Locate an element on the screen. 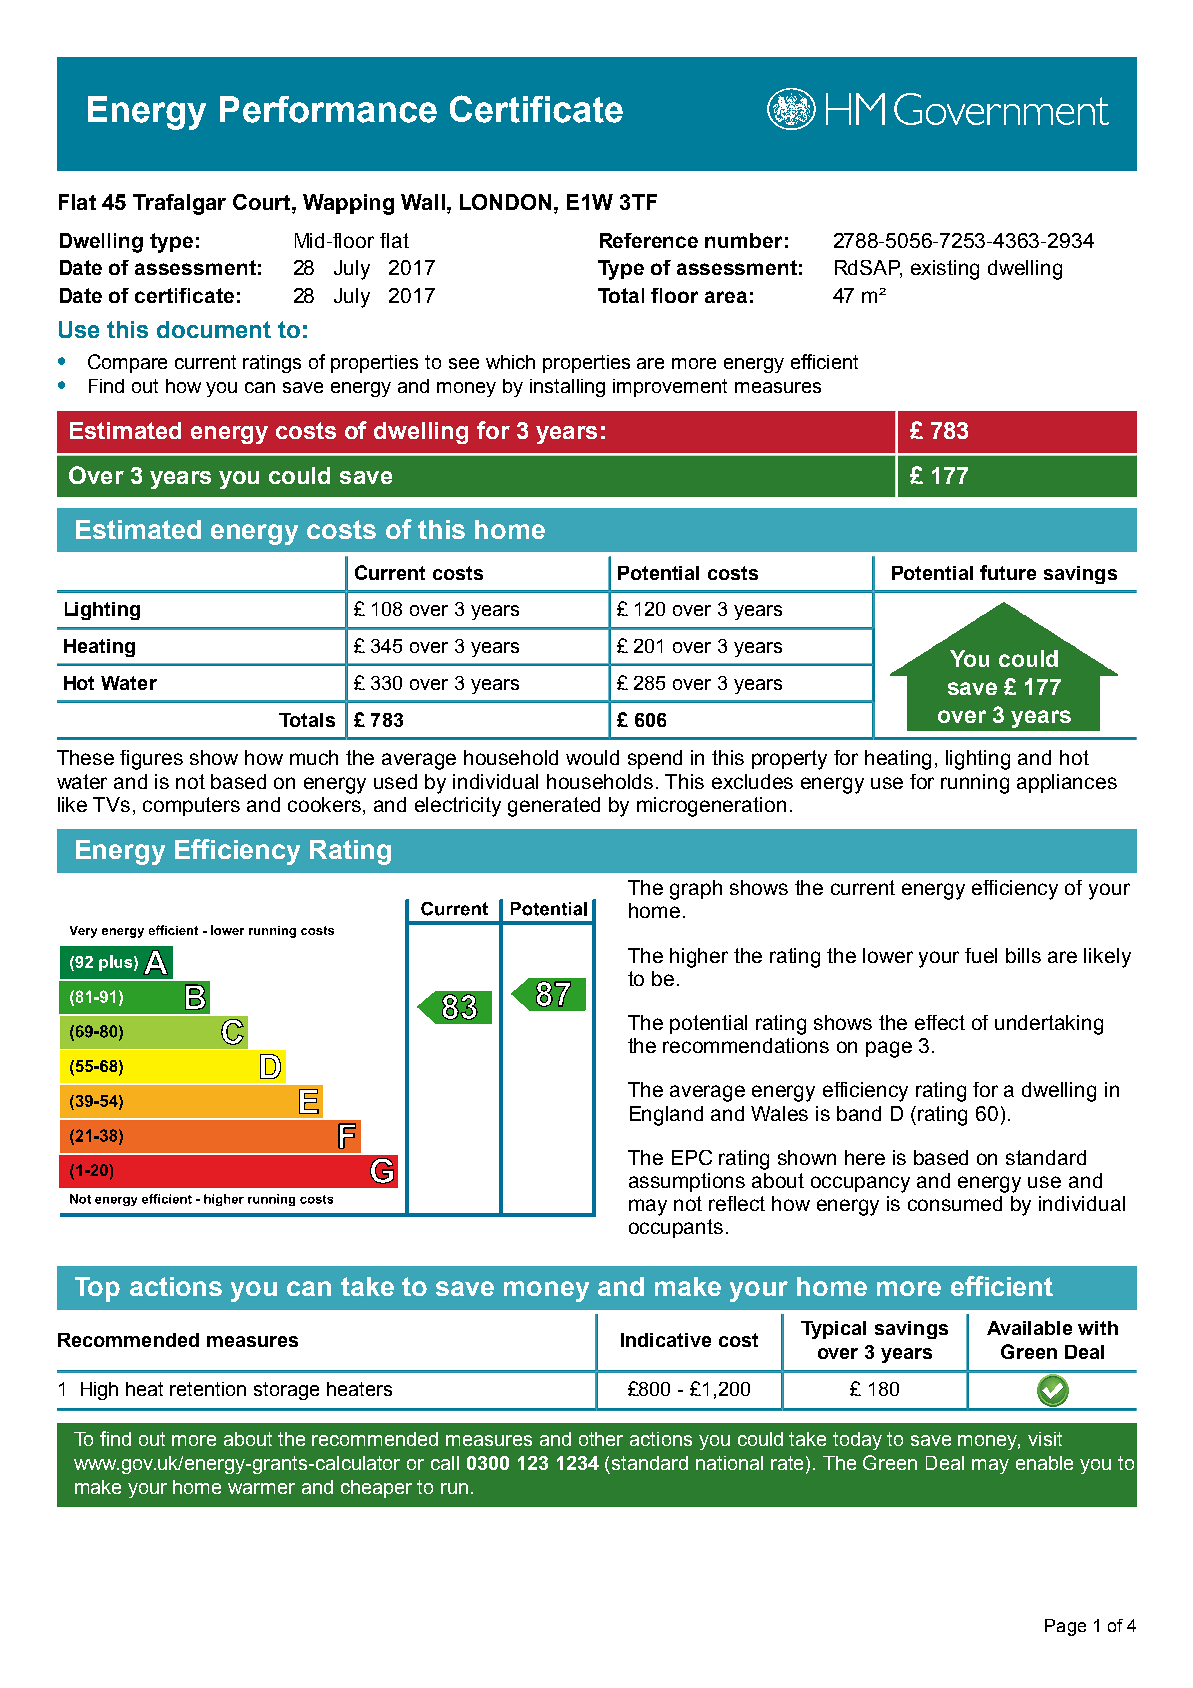 Image resolution: width=1193 pixels, height=1688 pixels. future is located at coordinates (1008, 572).
